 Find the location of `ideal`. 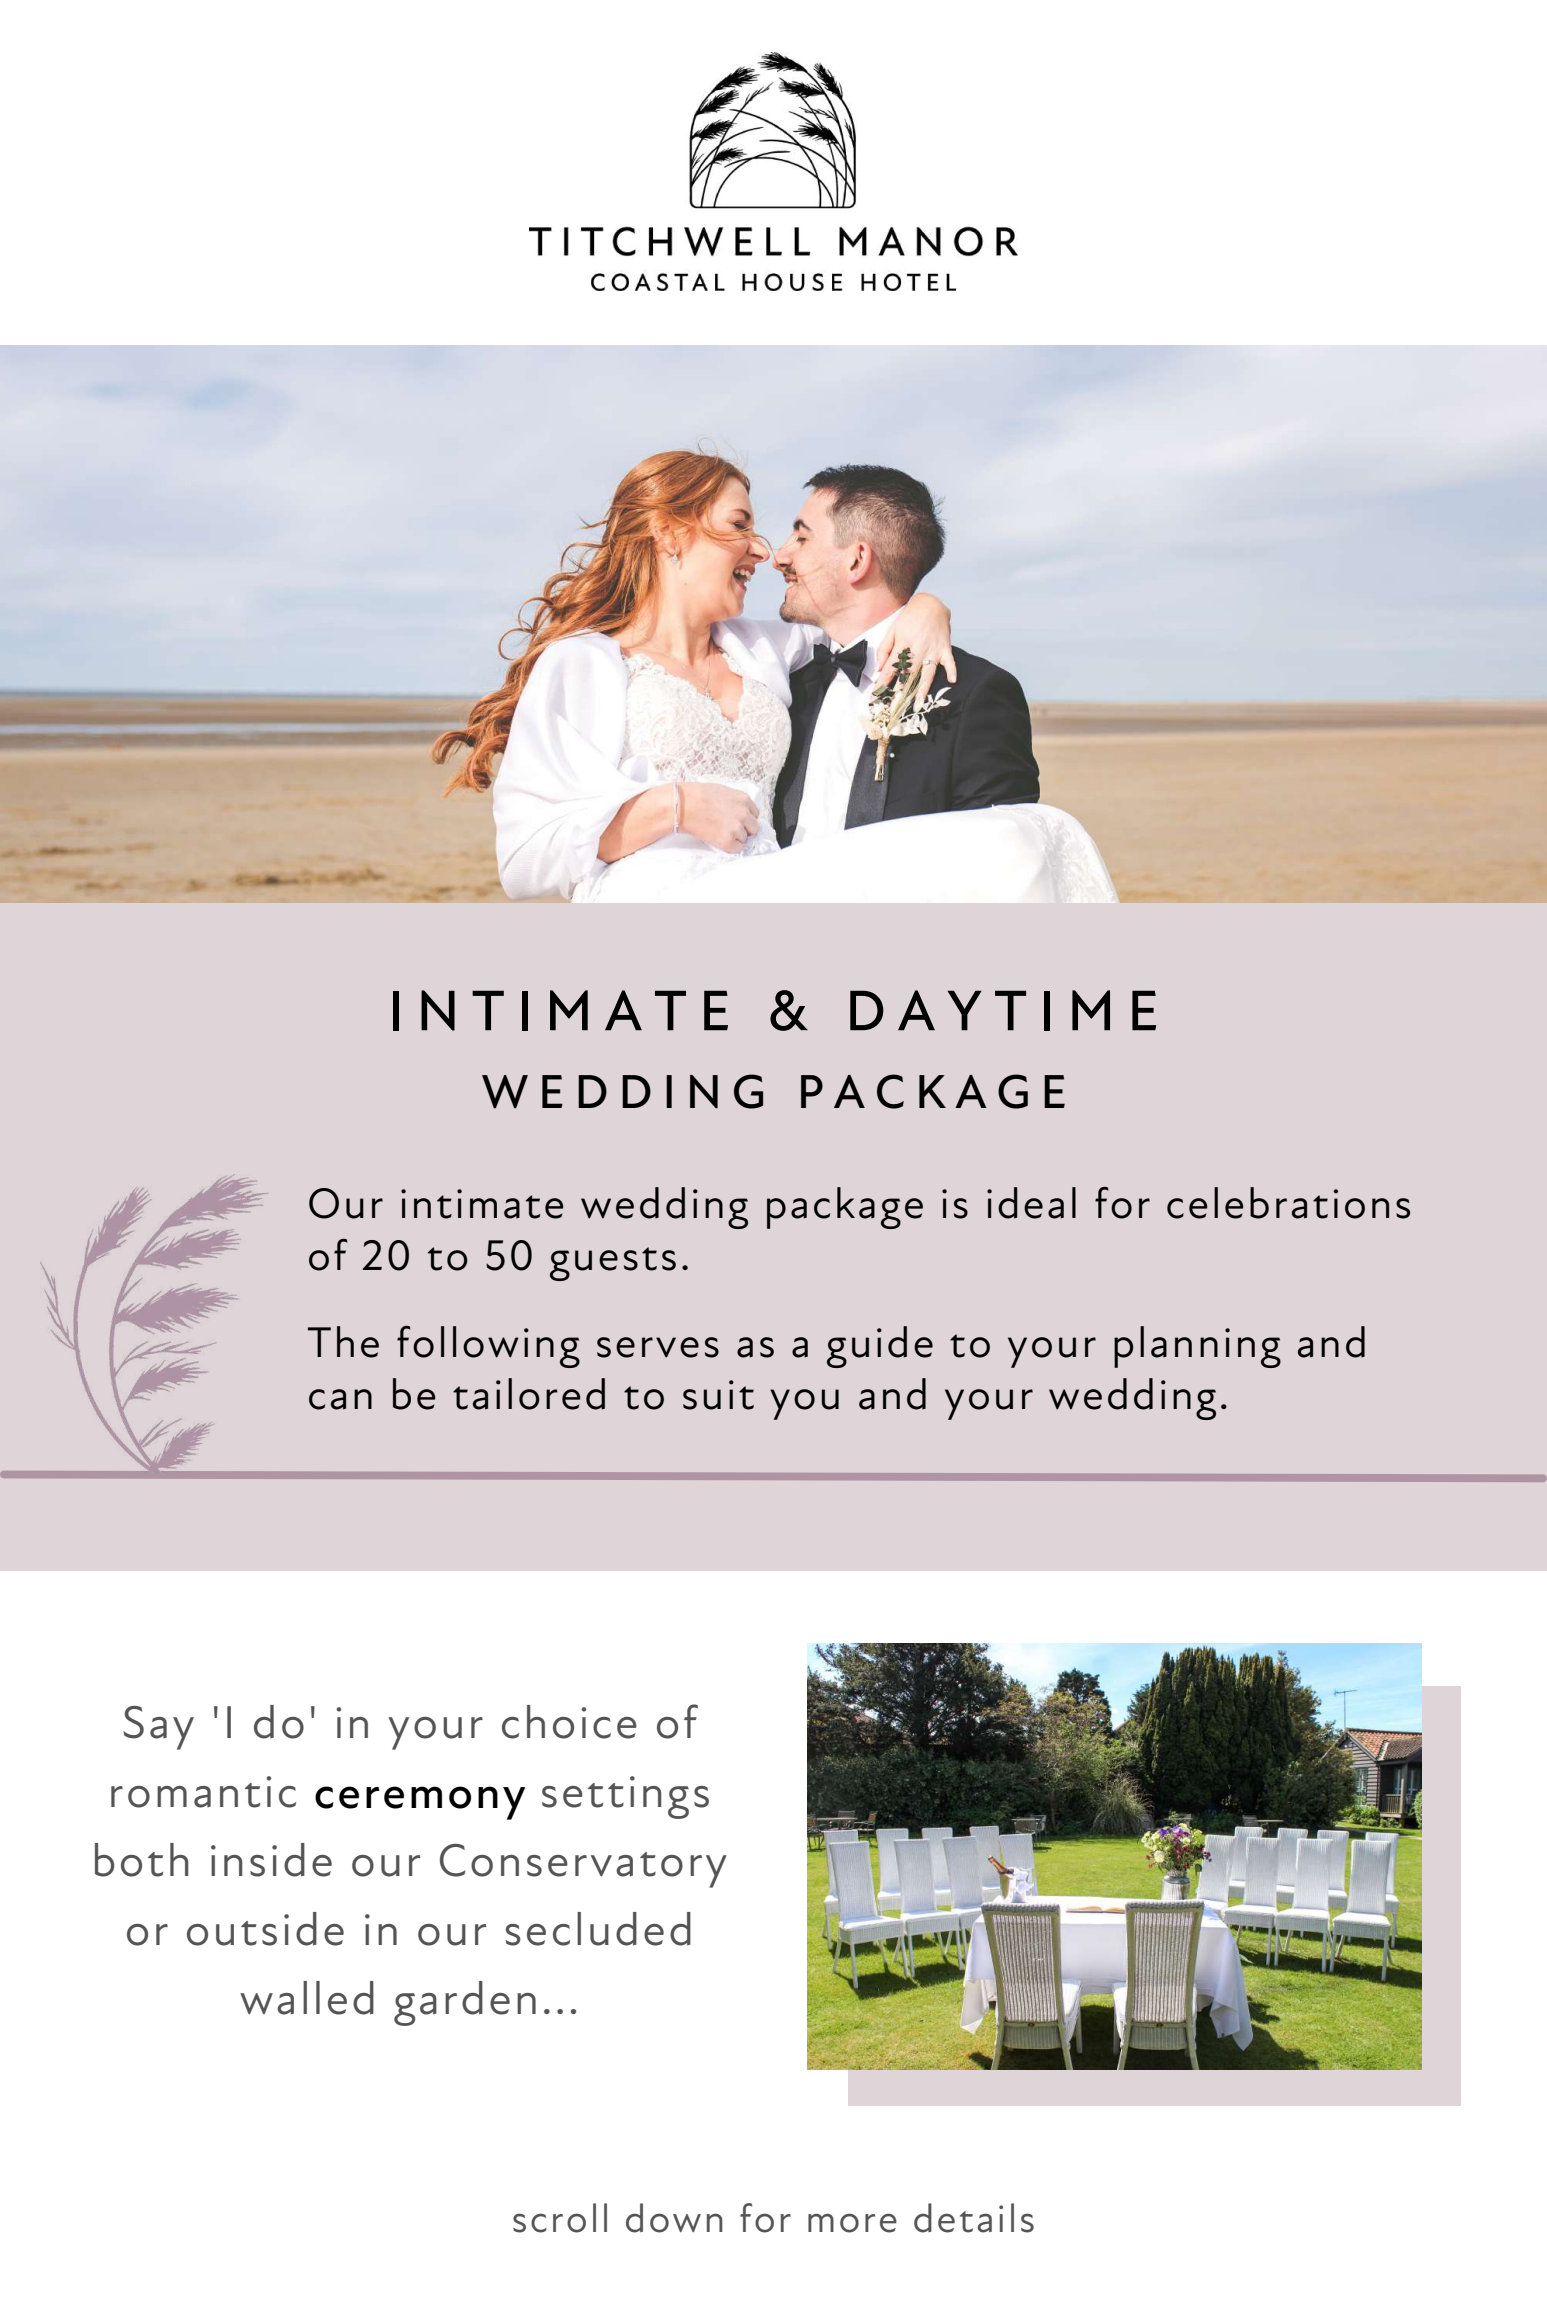

ideal is located at coordinates (1031, 1203).
